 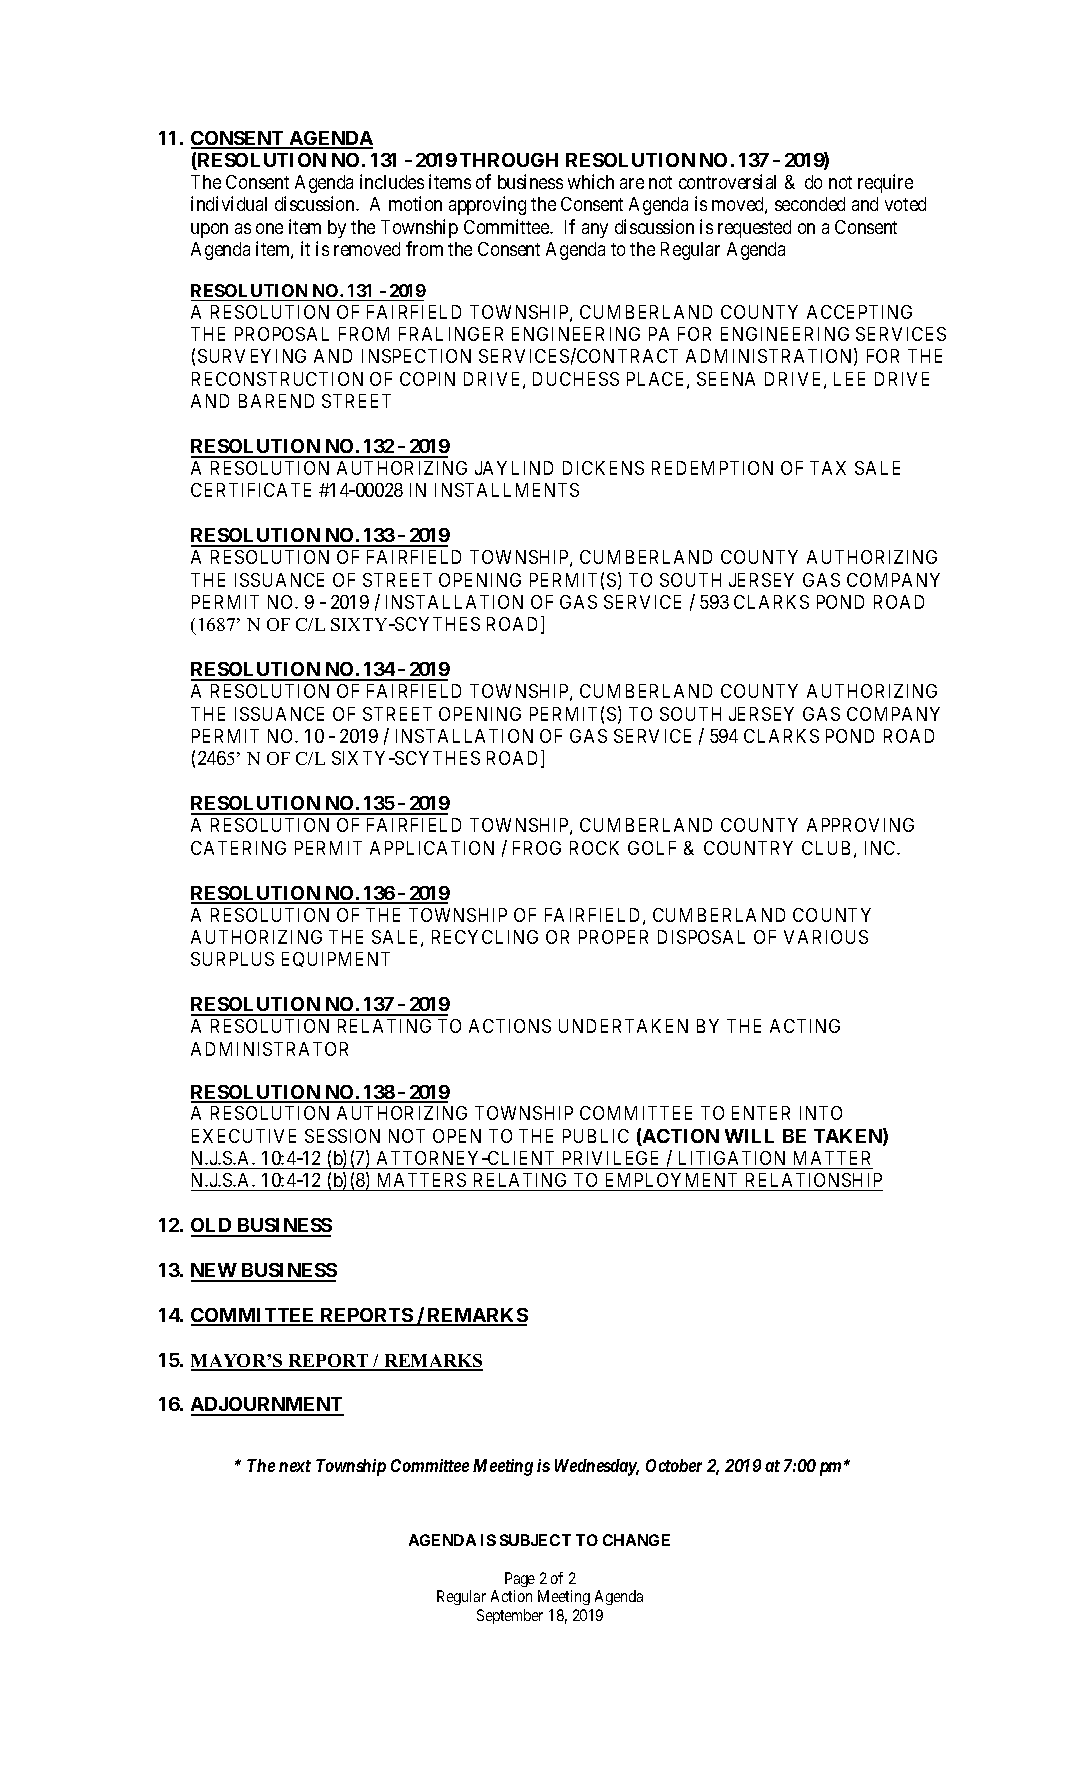 I want to click on PUBLIC, so click(x=596, y=1136).
